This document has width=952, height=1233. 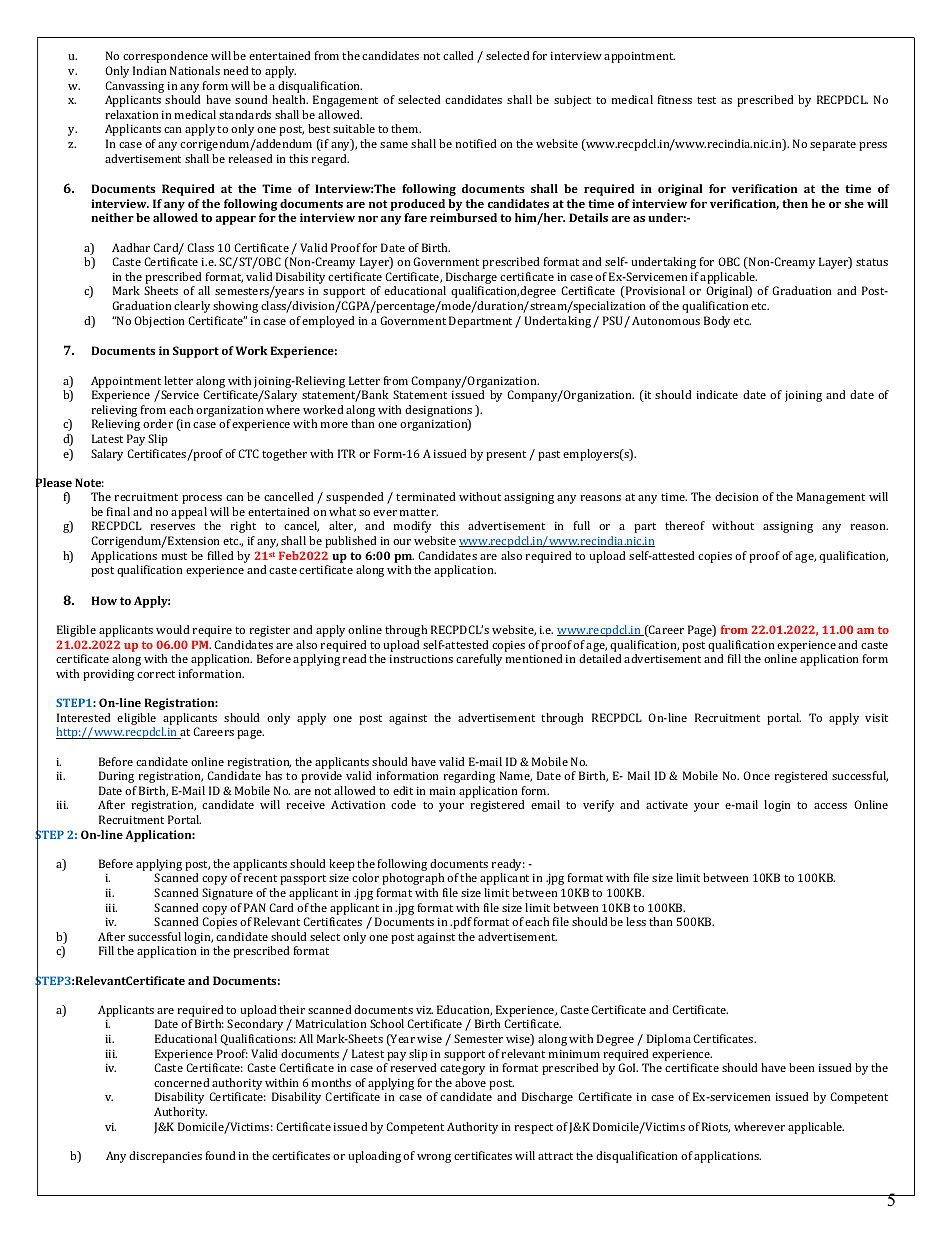 I want to click on called, so click(x=458, y=55).
